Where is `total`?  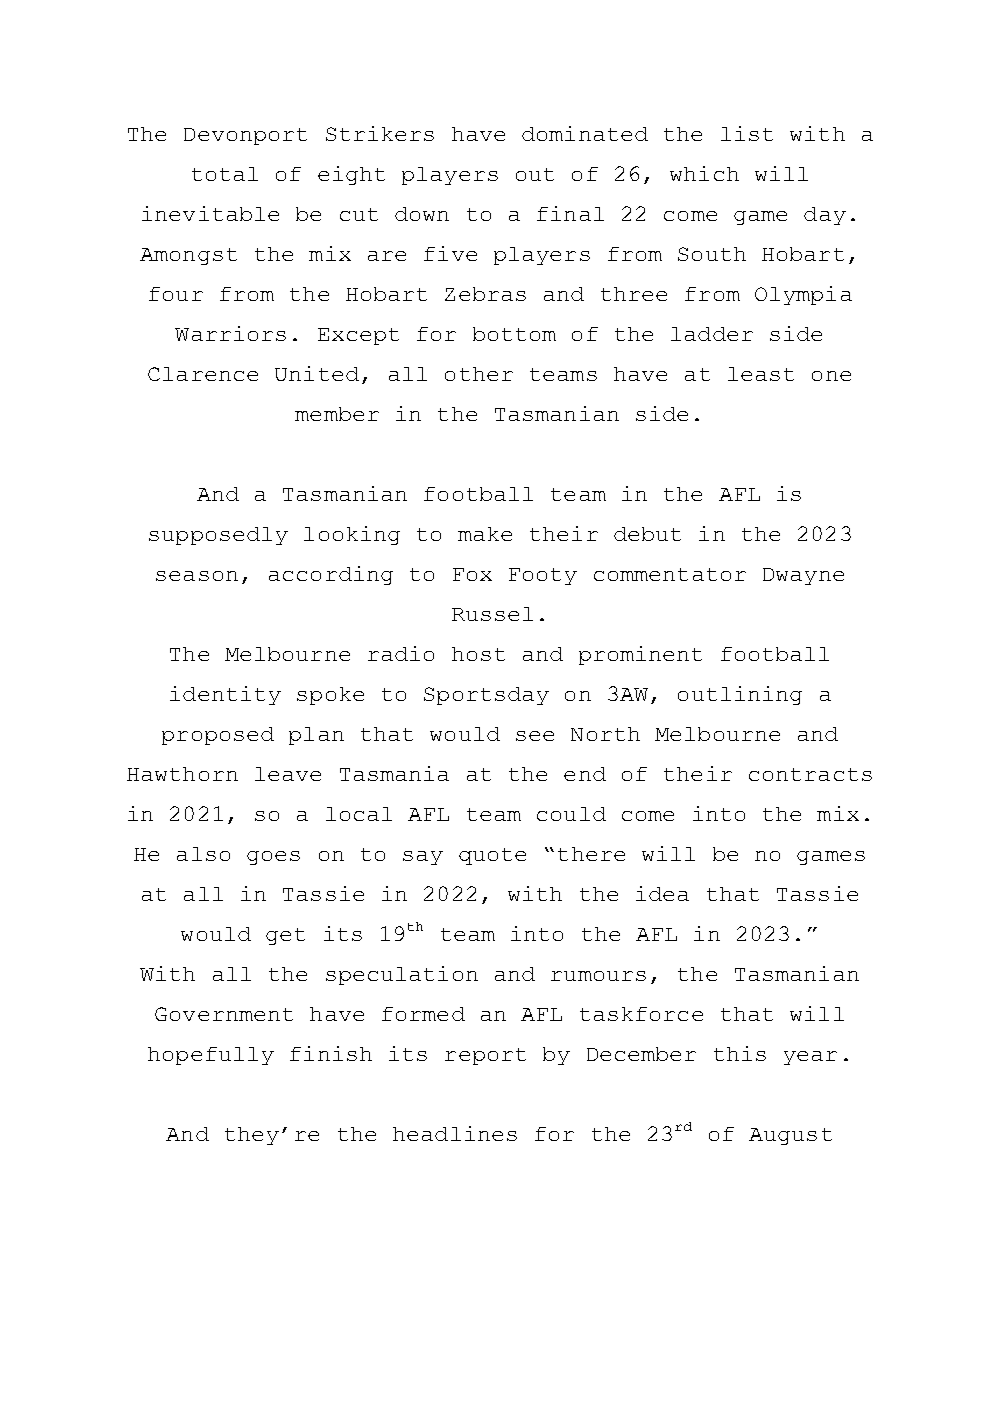
total is located at coordinates (225, 174).
